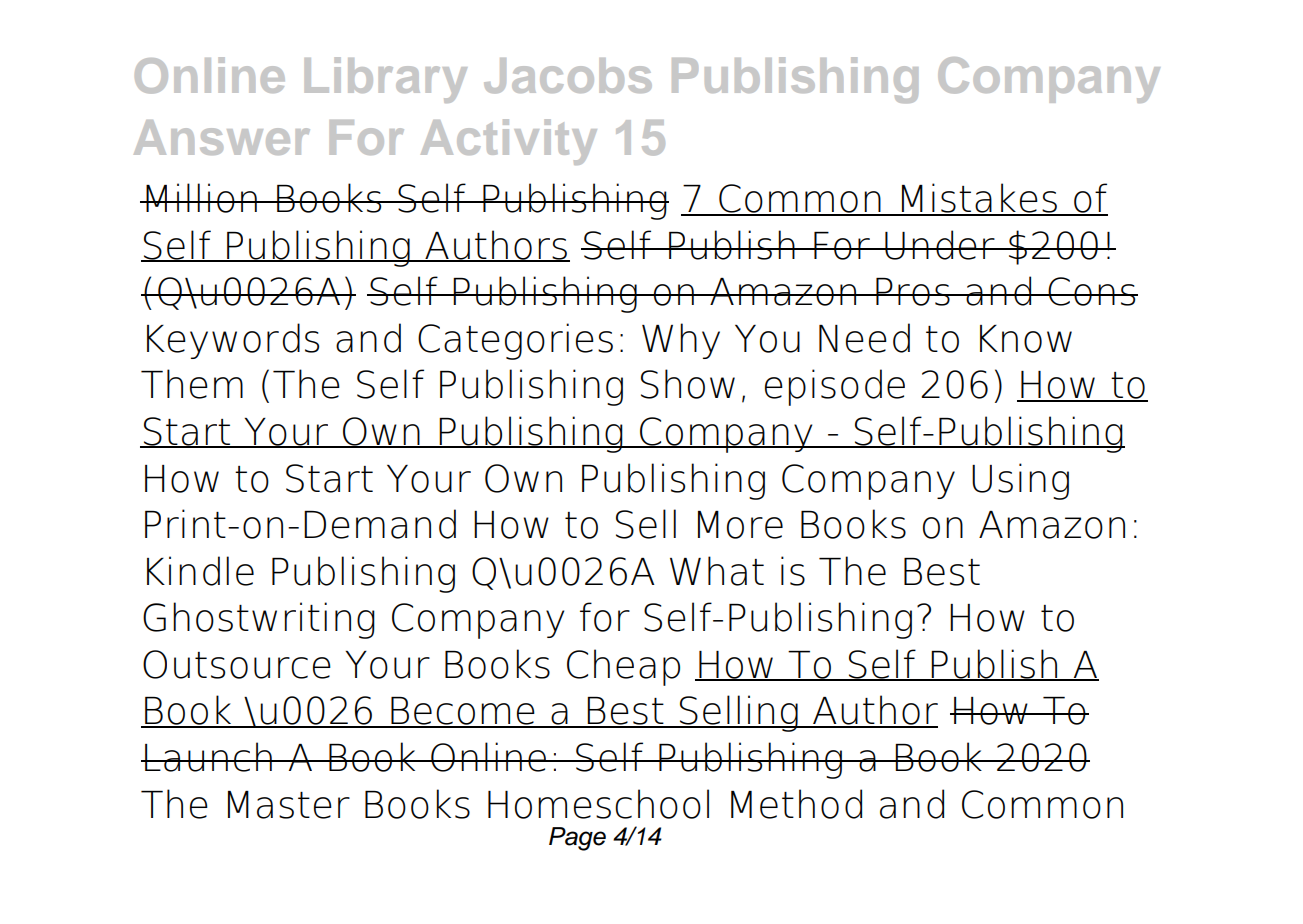 This screenshot has height=924, width=1303. I want to click on Why, so click(681, 341).
